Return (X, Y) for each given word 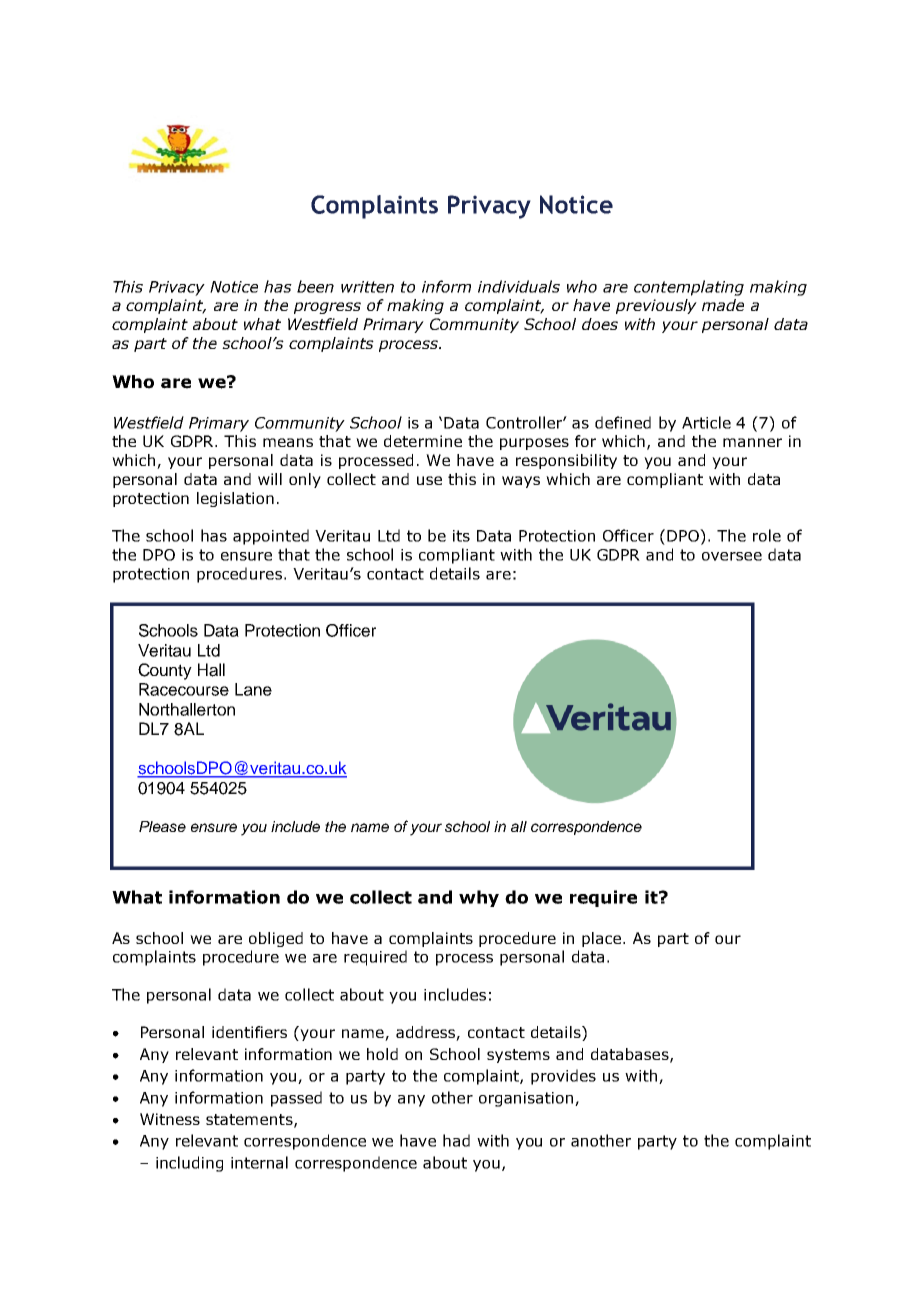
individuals (519, 286)
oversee (732, 556)
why (479, 898)
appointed (271, 537)
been (315, 286)
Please (162, 826)
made (723, 305)
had (456, 1140)
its (461, 536)
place (603, 939)
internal (259, 1162)
